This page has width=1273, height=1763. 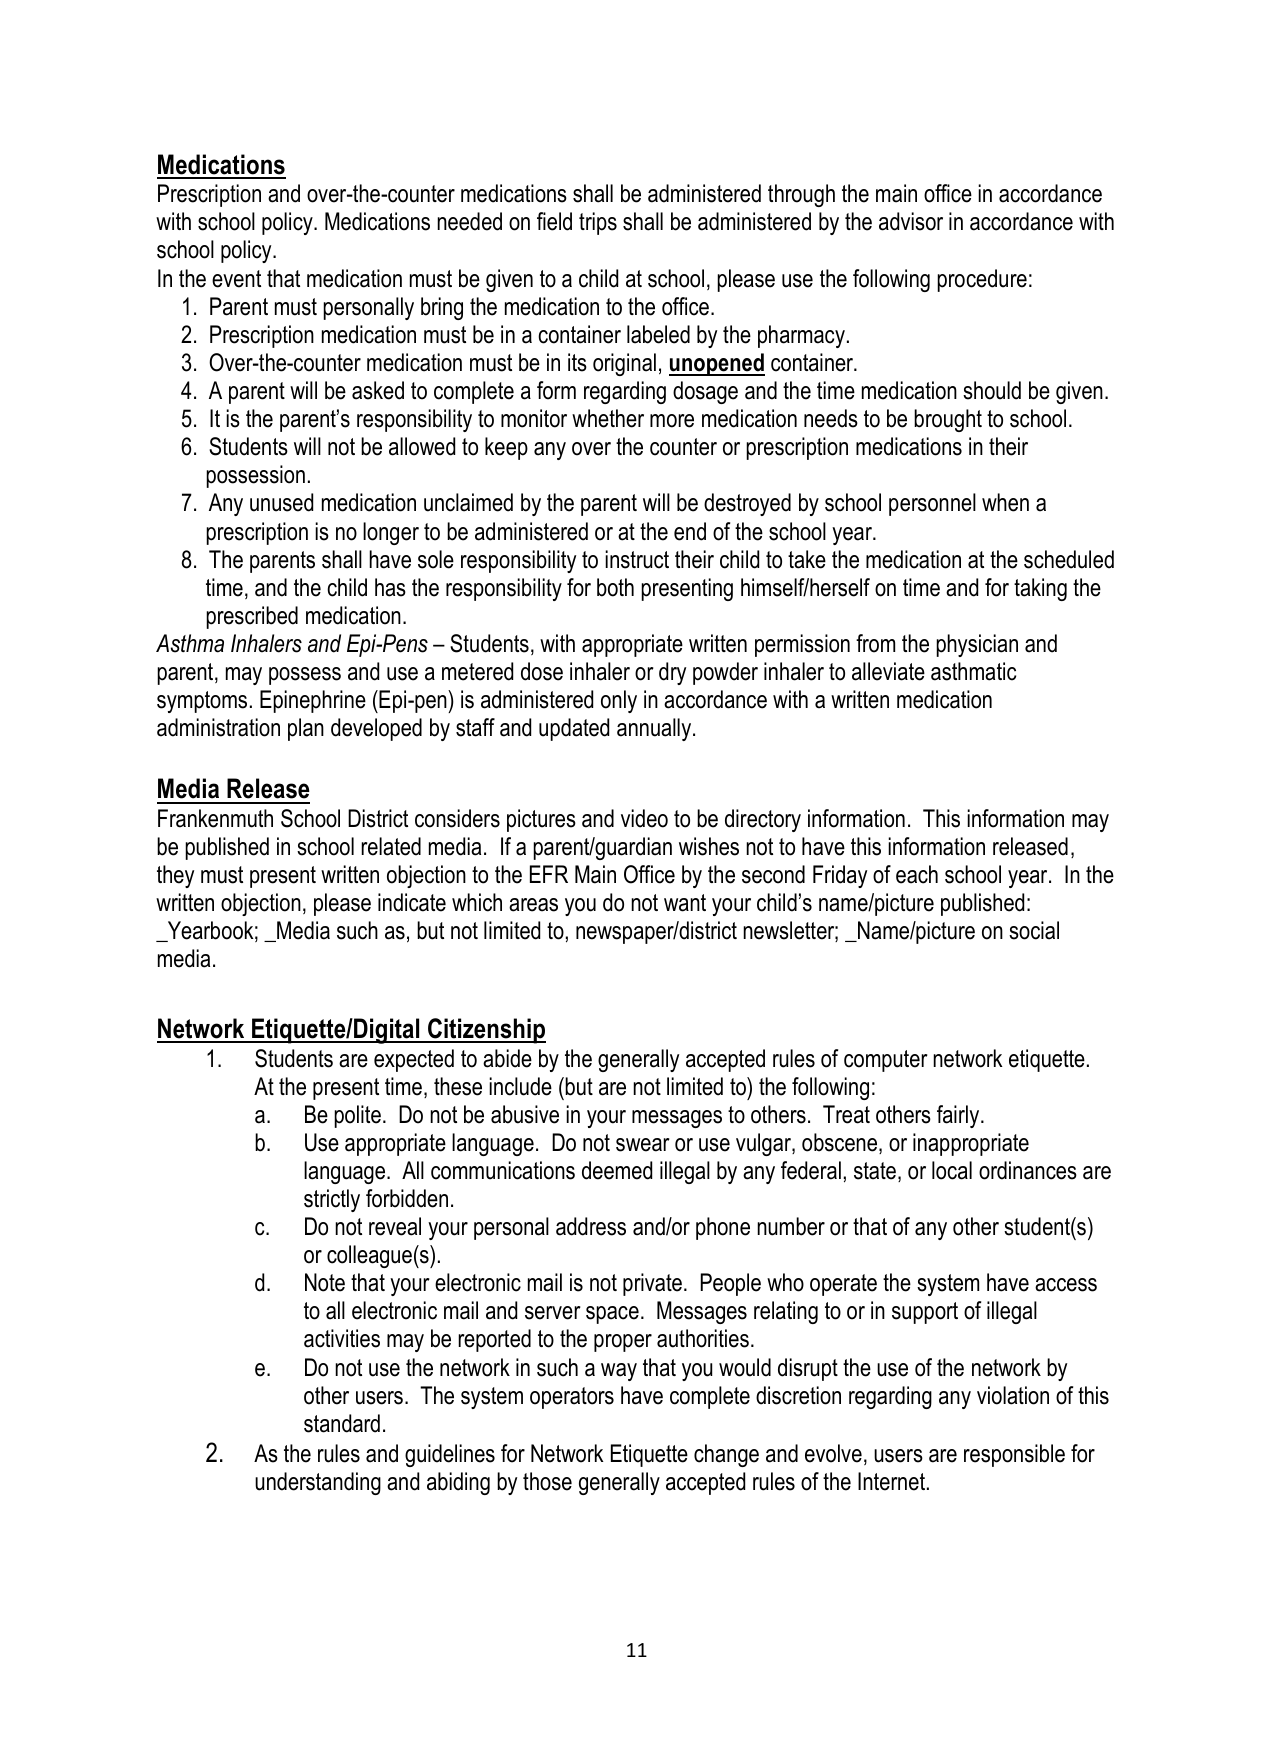 I want to click on advisor, so click(x=911, y=221).
